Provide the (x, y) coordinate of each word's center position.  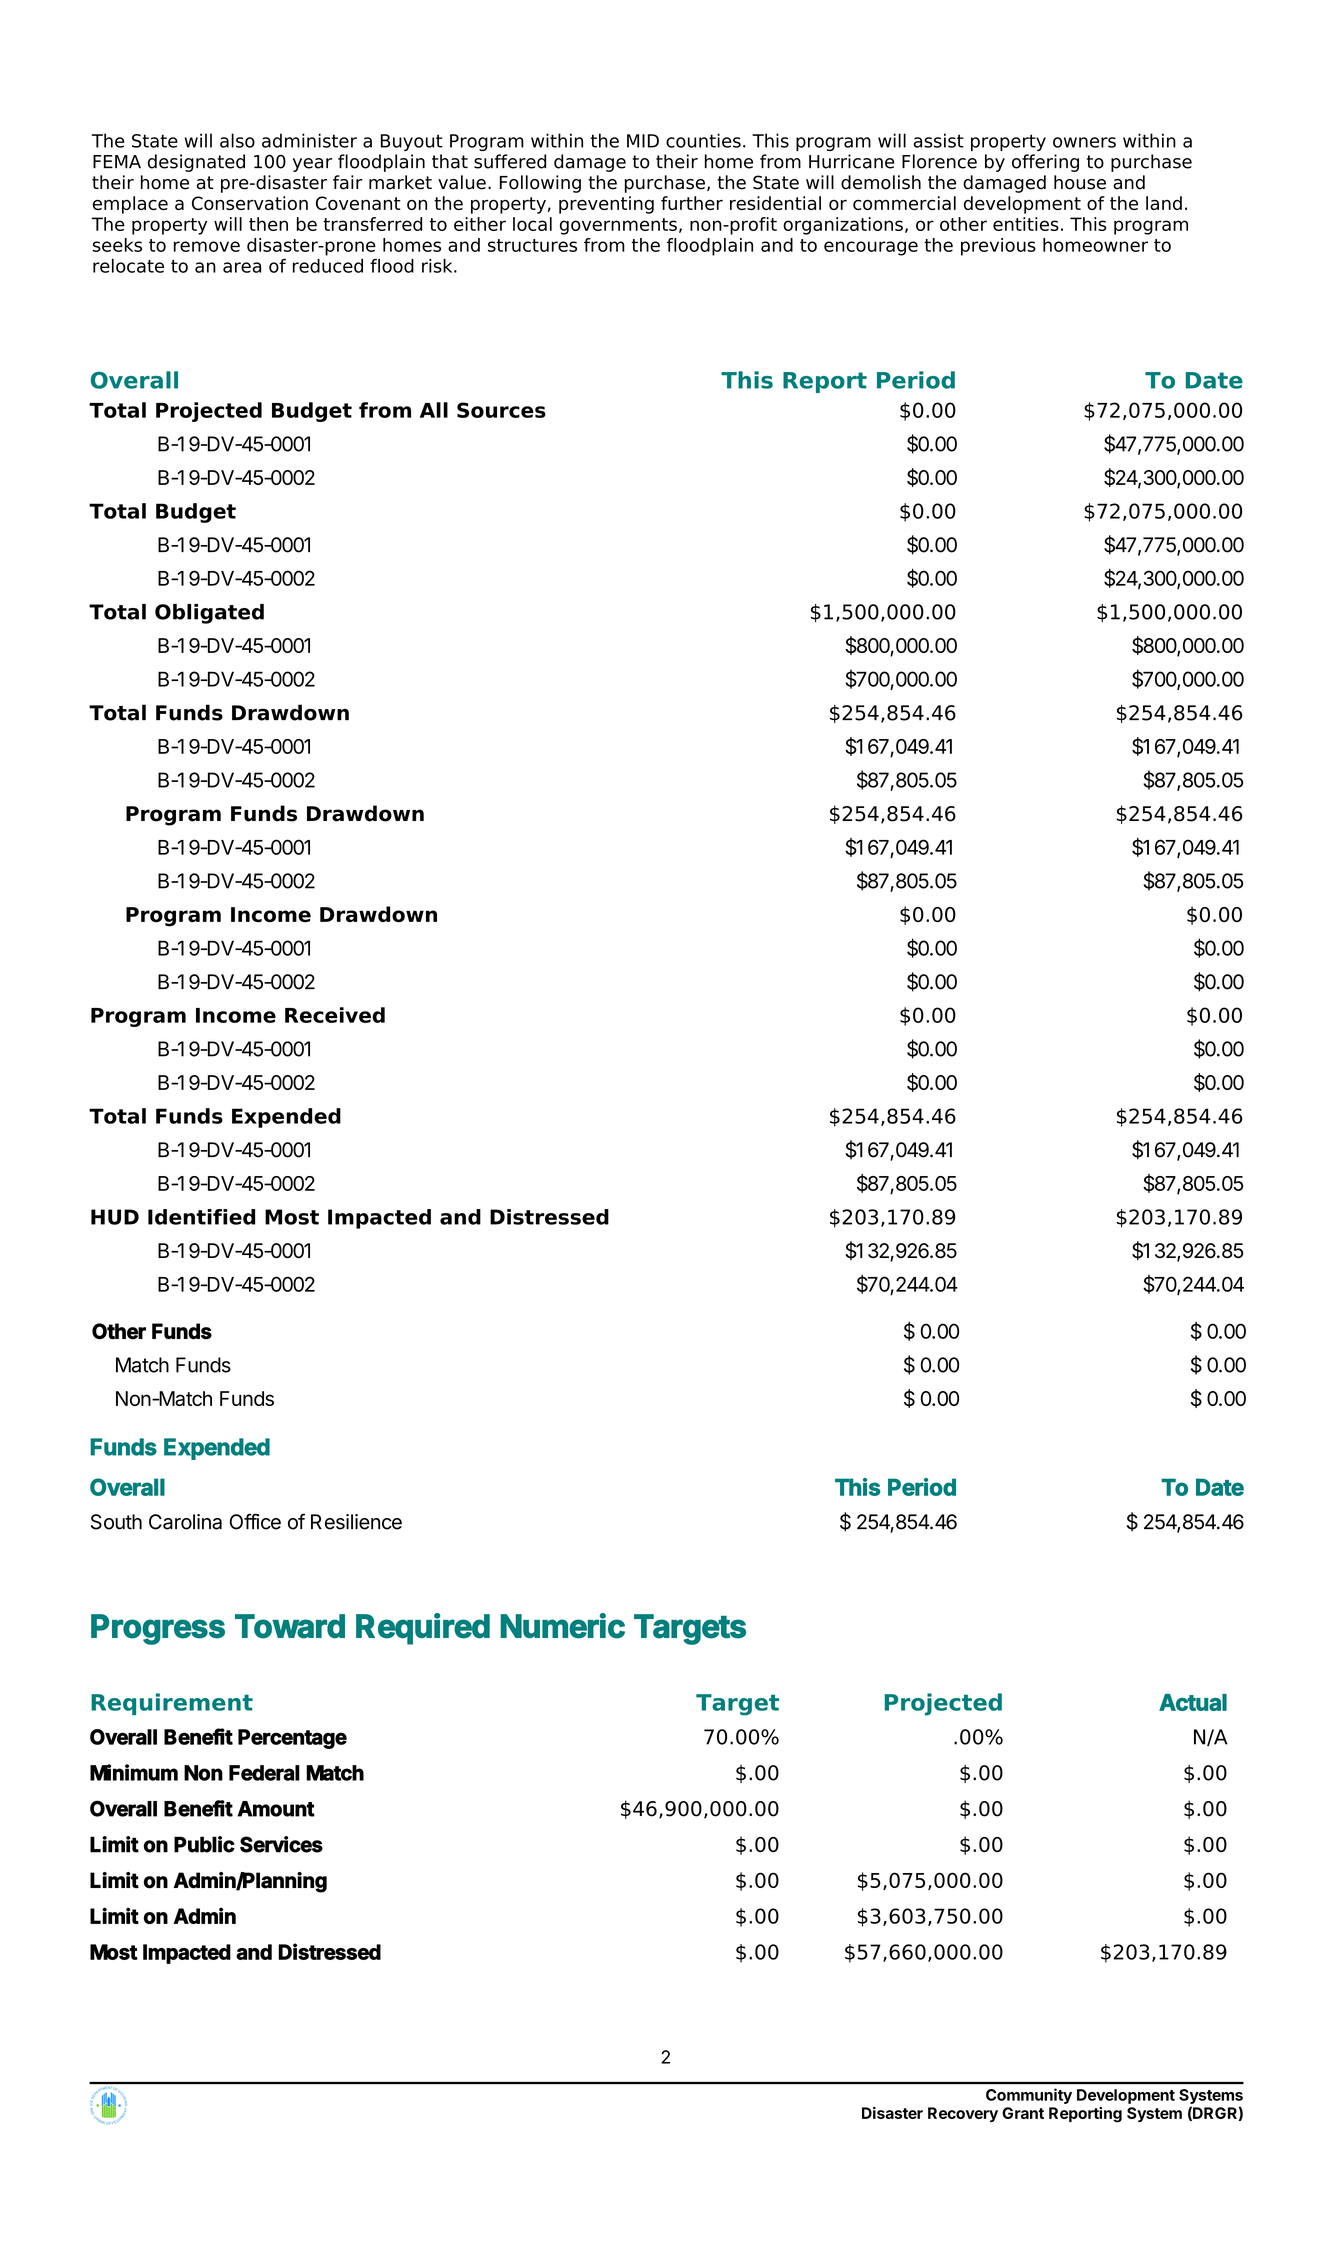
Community (1029, 2096)
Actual (1193, 1702)
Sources (501, 410)
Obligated (209, 614)
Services (281, 1844)
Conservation (250, 203)
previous (998, 247)
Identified (201, 1217)
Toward (290, 1626)
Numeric (563, 1626)
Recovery (963, 2114)
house (1080, 182)
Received (335, 1015)
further (692, 203)
